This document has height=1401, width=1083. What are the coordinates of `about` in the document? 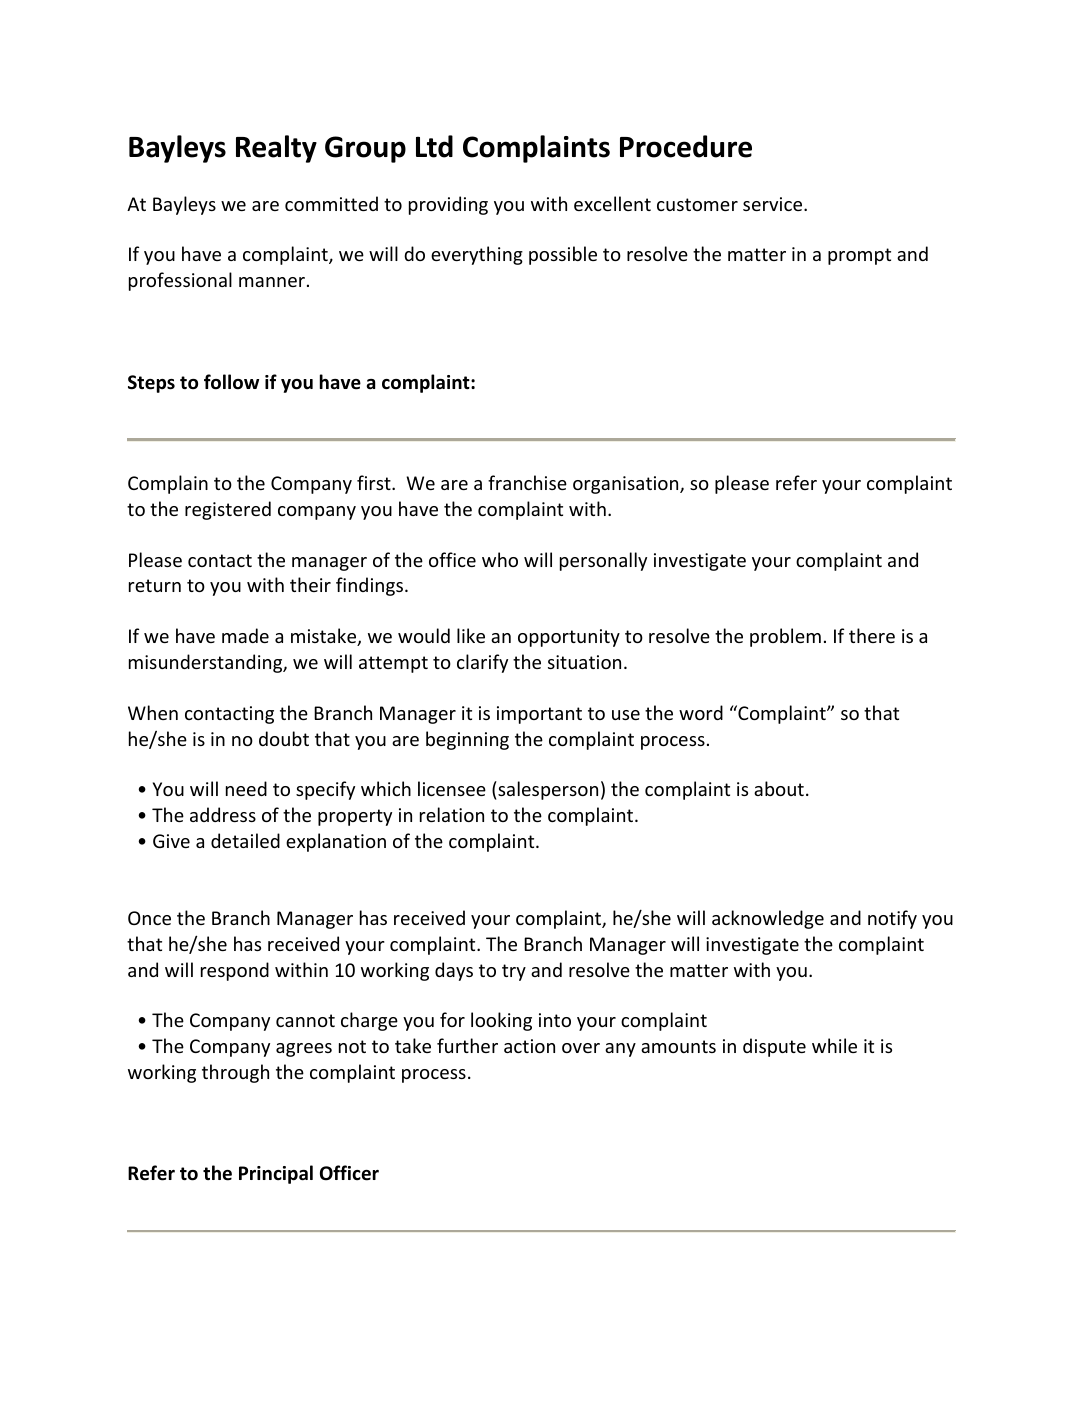 It's located at (779, 788).
